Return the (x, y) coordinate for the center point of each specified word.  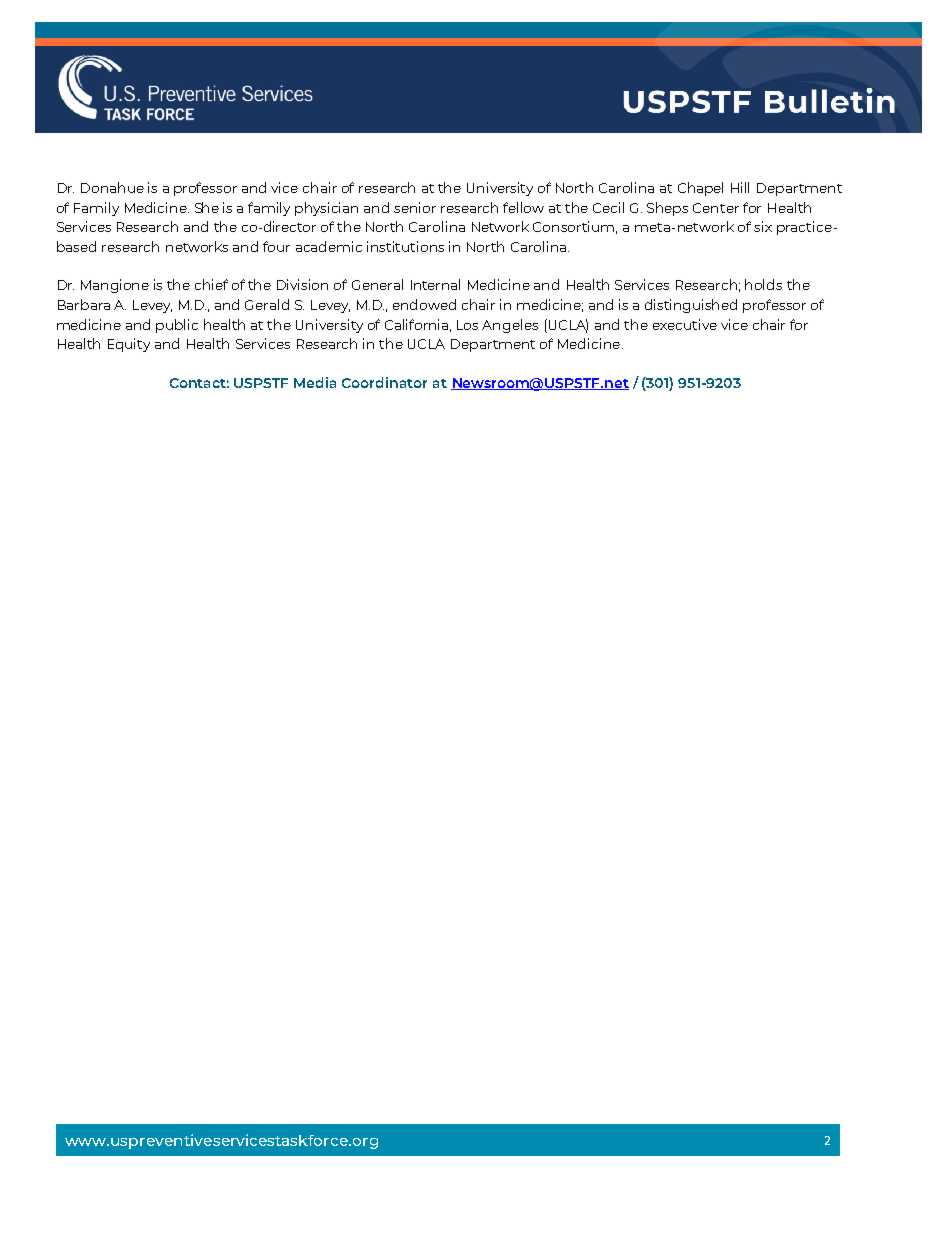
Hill (740, 187)
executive (685, 324)
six (763, 226)
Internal (435, 284)
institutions (405, 246)
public (177, 326)
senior (415, 207)
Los (467, 325)
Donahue (112, 187)
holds (763, 284)
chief (211, 284)
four (276, 246)
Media (315, 382)
